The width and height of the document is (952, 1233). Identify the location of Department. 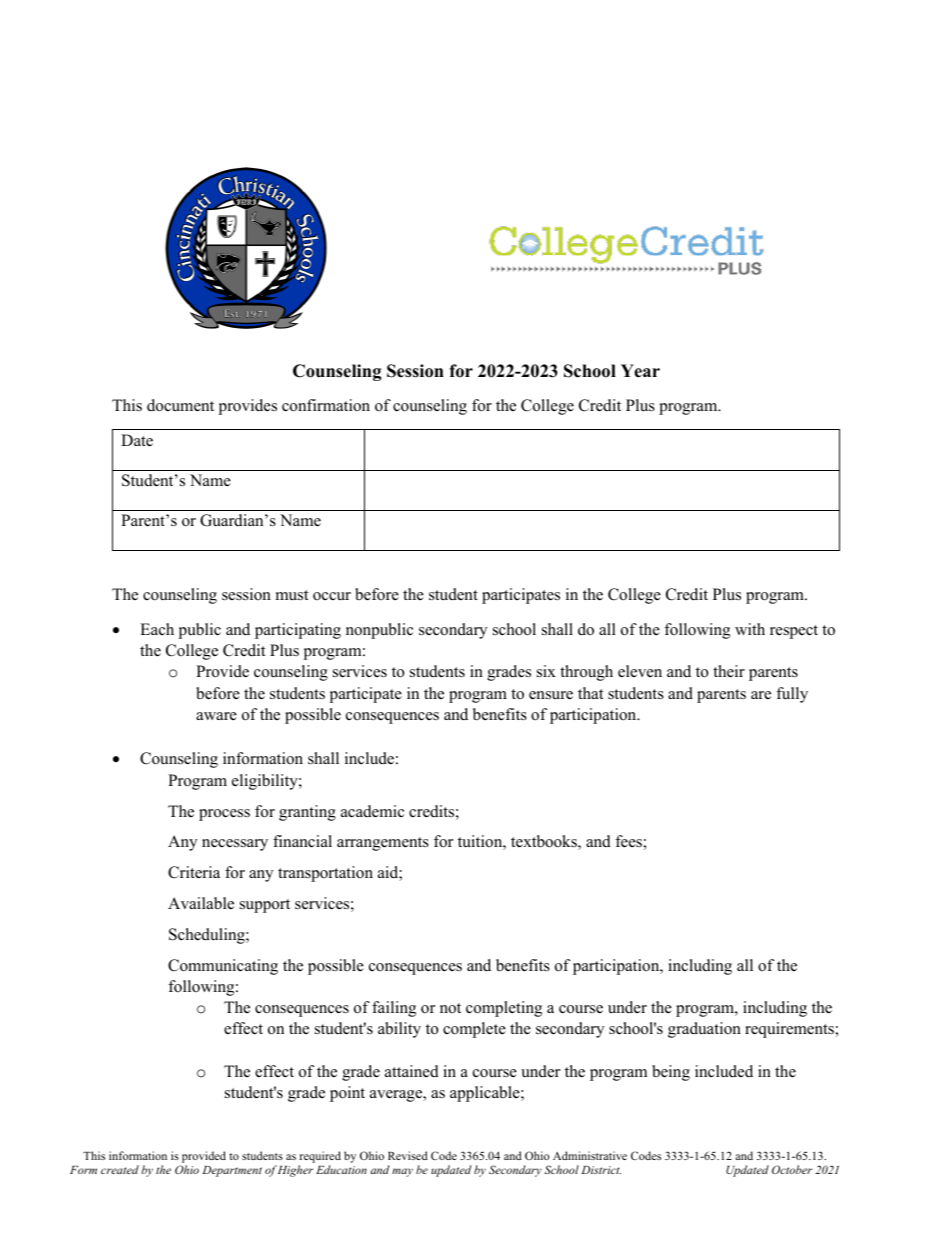
(232, 1171).
